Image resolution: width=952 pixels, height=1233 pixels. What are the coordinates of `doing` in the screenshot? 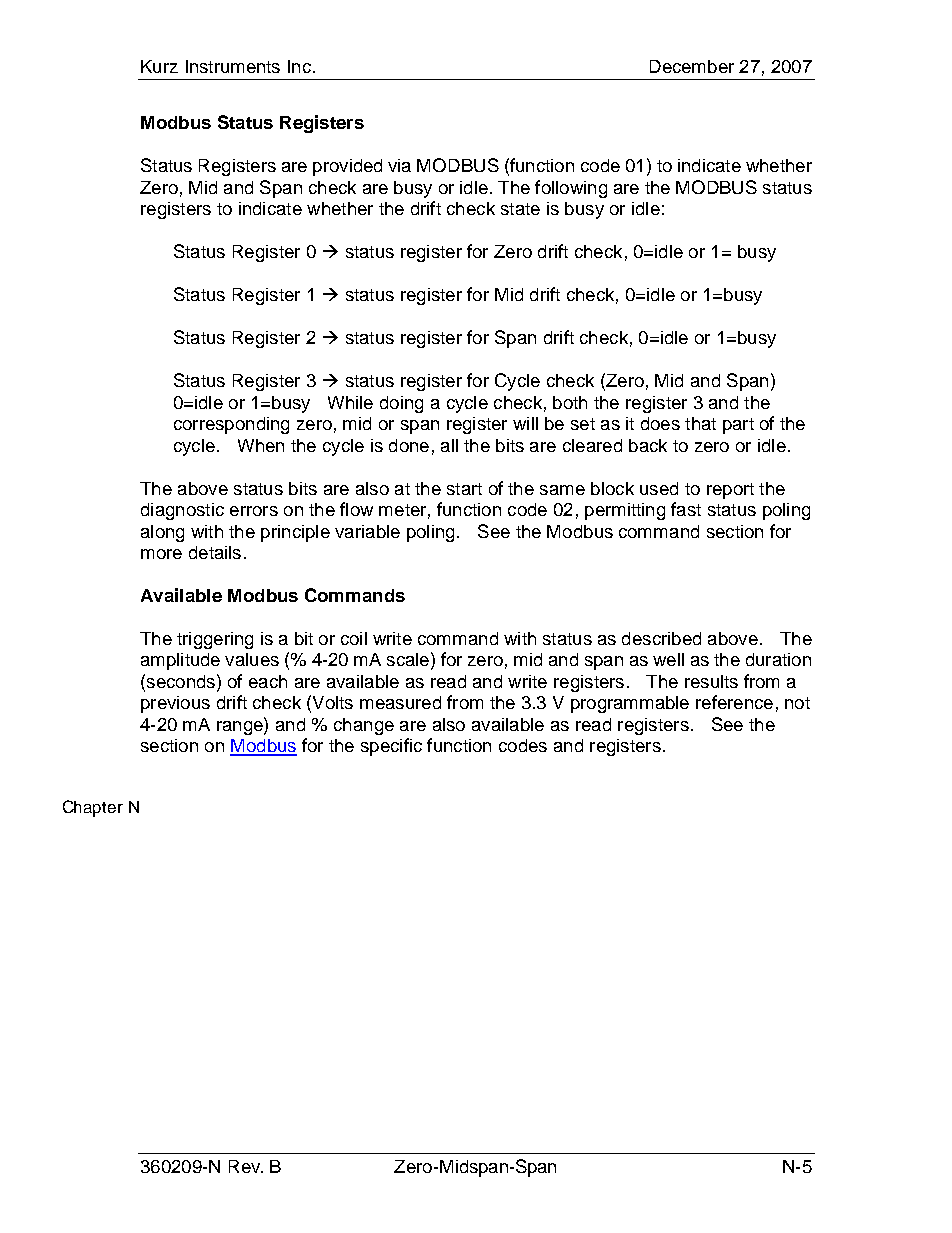 It's located at (401, 404).
